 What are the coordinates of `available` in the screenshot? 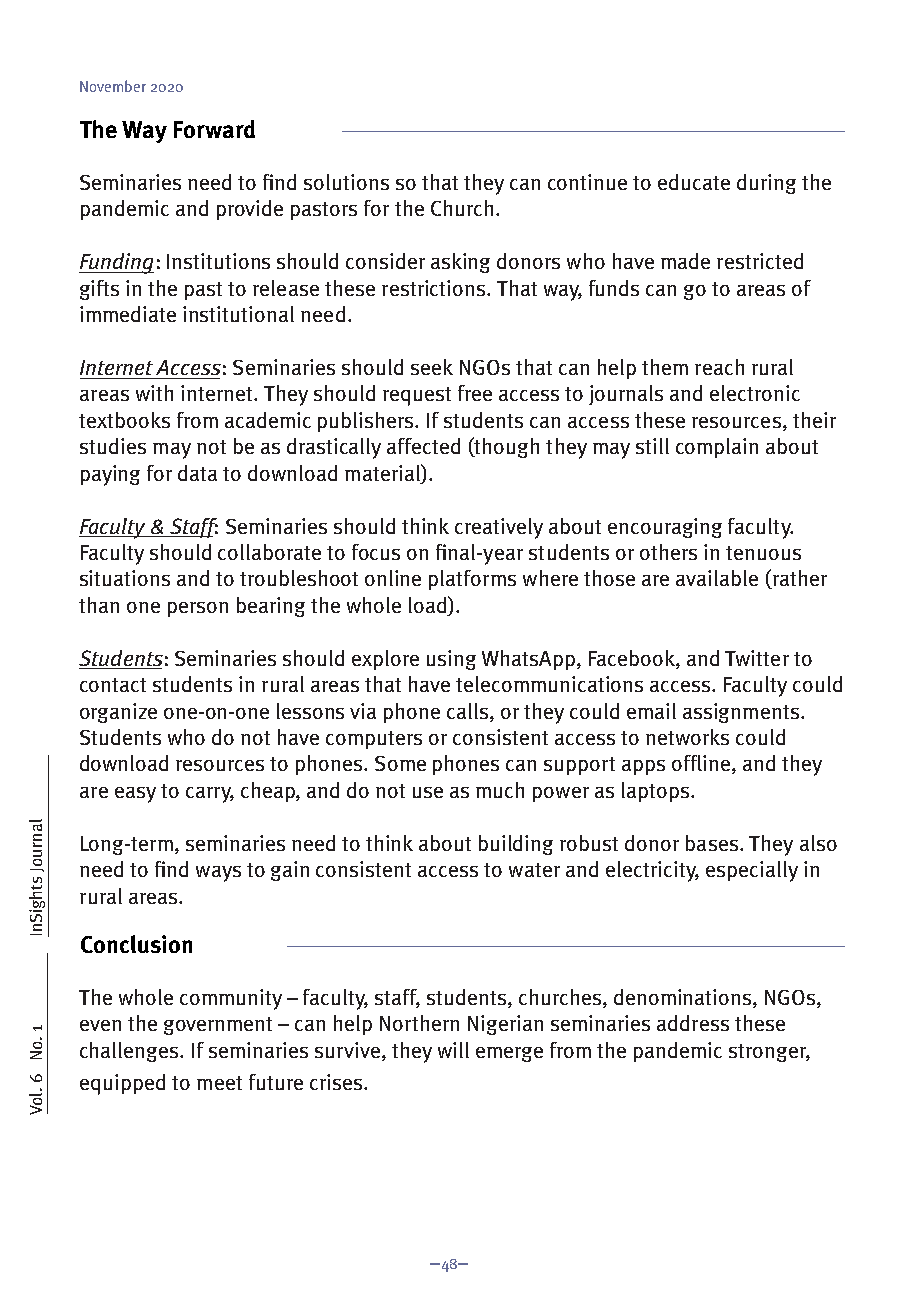 It's located at (717, 578).
